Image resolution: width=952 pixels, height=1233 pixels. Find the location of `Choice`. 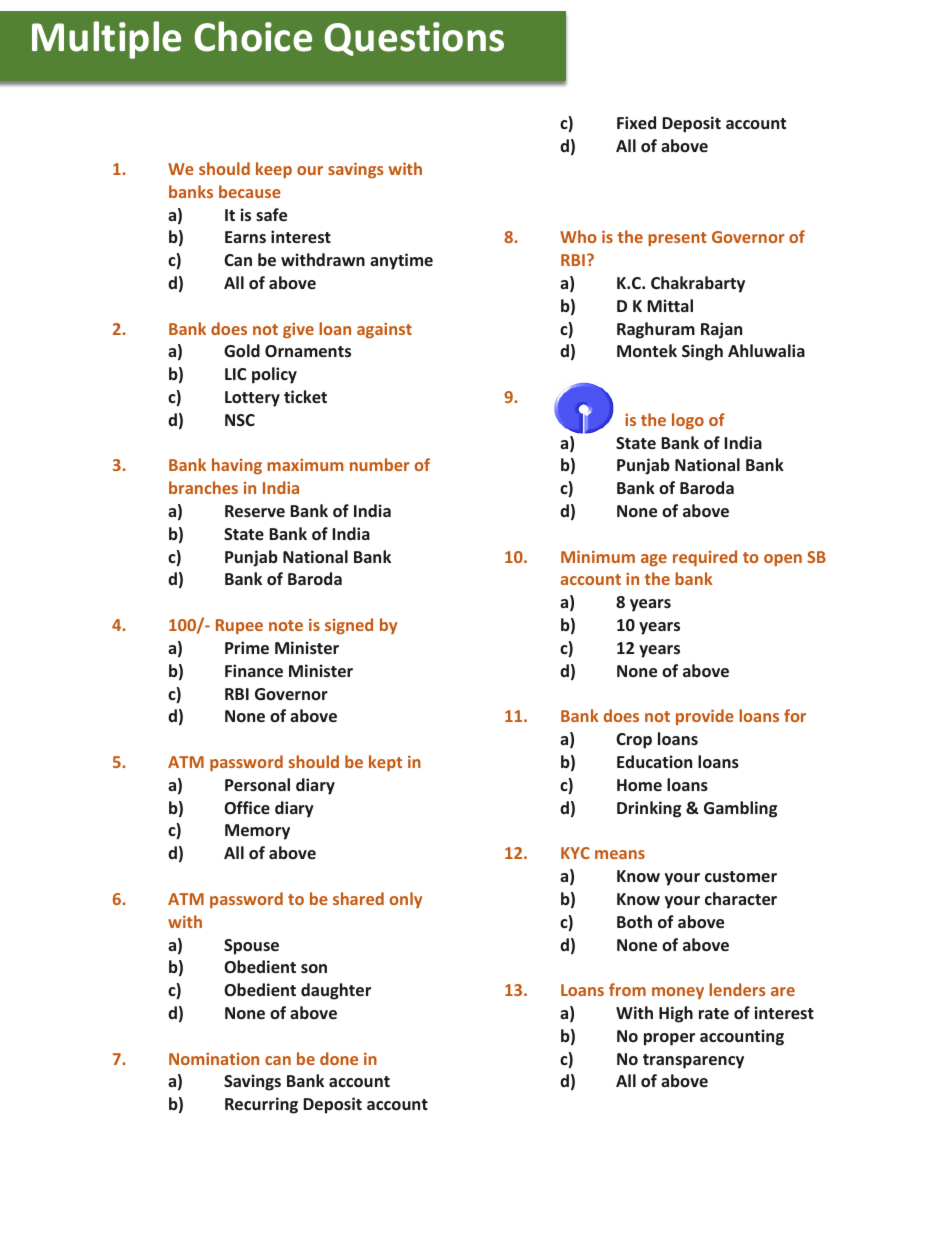

Choice is located at coordinates (253, 36).
